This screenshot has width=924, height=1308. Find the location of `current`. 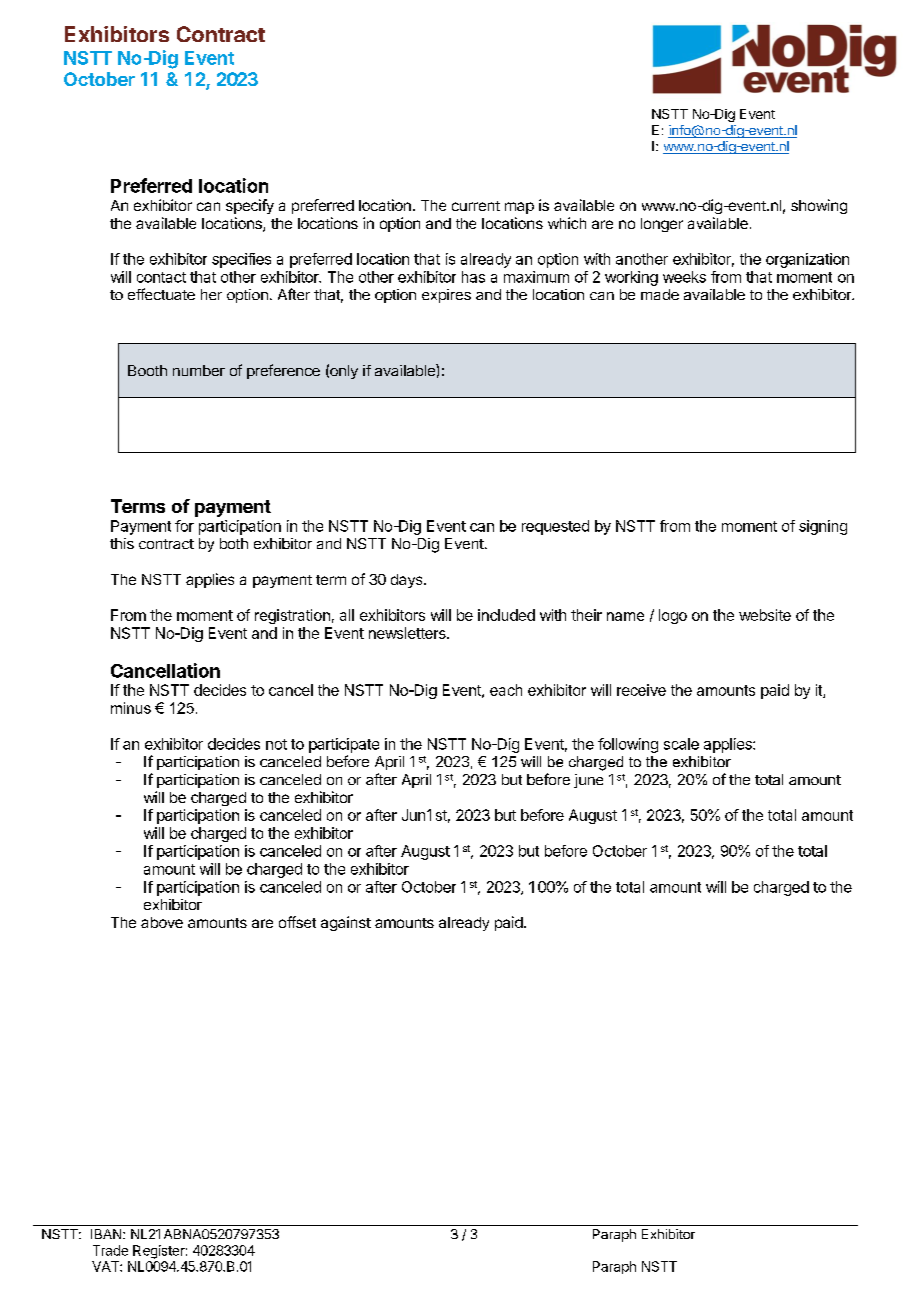

current is located at coordinates (476, 206).
